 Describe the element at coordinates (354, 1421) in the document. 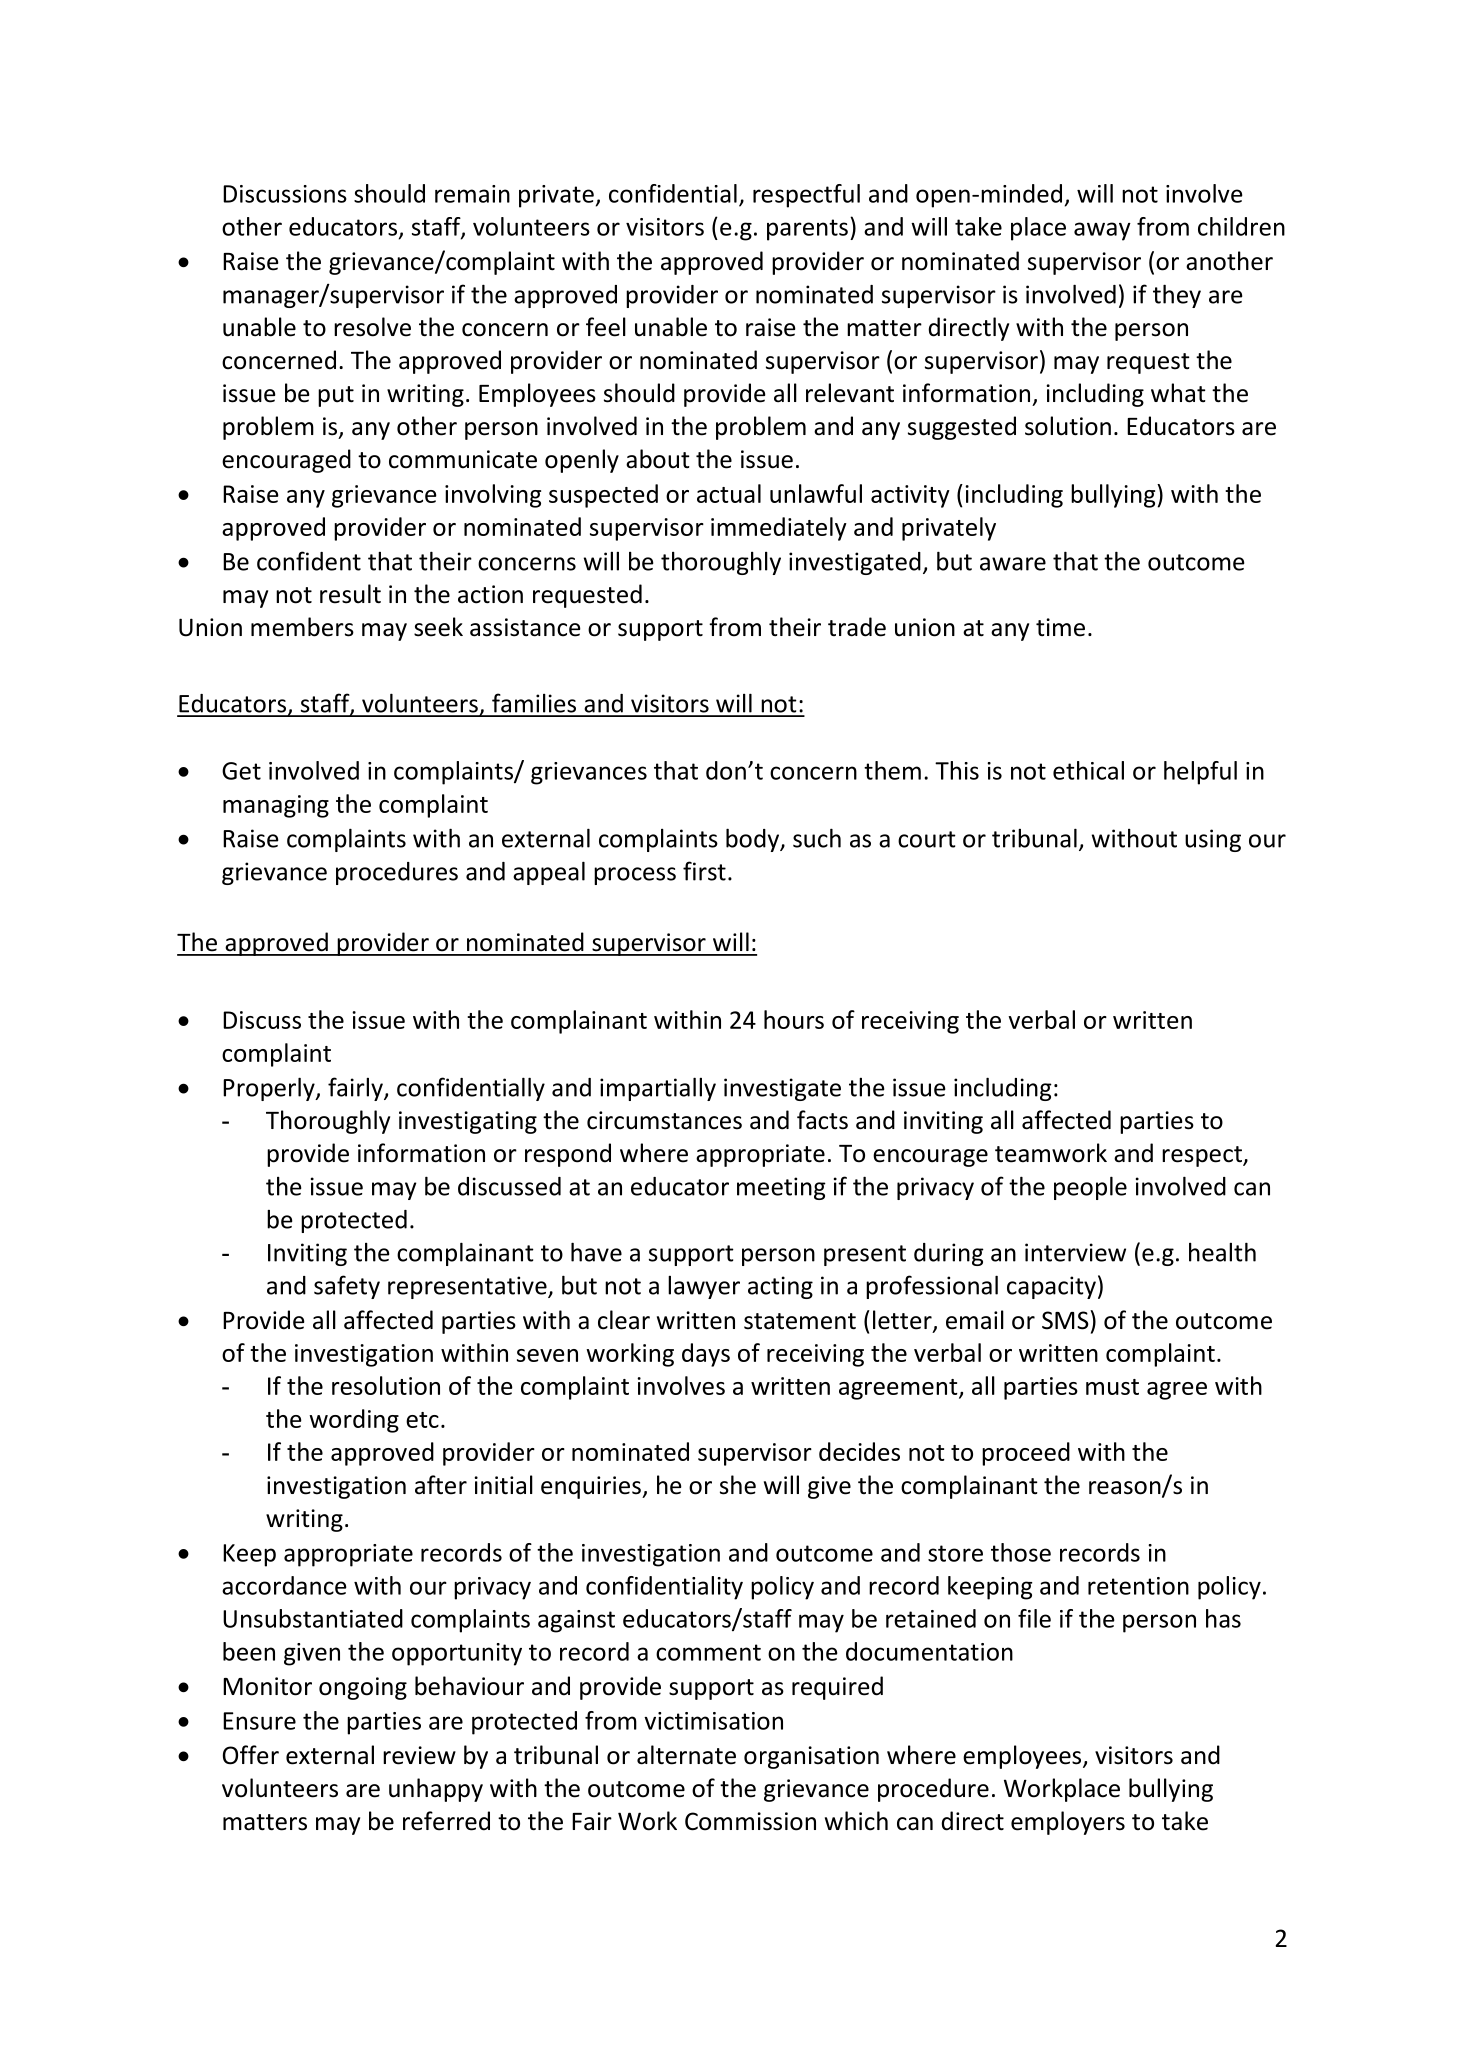

I see `wording` at that location.
